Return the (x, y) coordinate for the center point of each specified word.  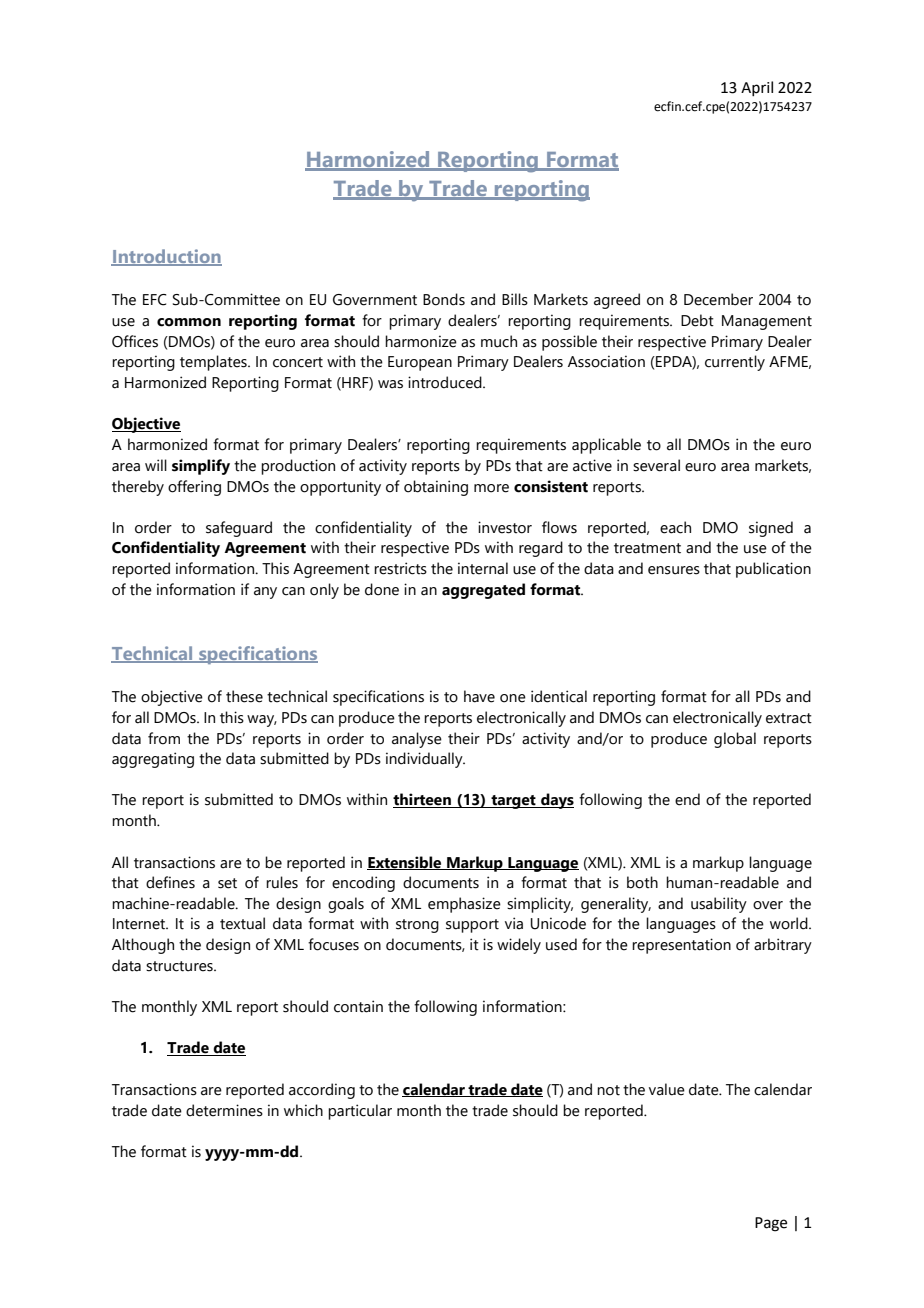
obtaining (436, 488)
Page (771, 1224)
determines (224, 1110)
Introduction (166, 257)
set (227, 883)
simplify (201, 467)
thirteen (423, 800)
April (757, 88)
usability (719, 905)
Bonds (444, 299)
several (656, 465)
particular (360, 1112)
